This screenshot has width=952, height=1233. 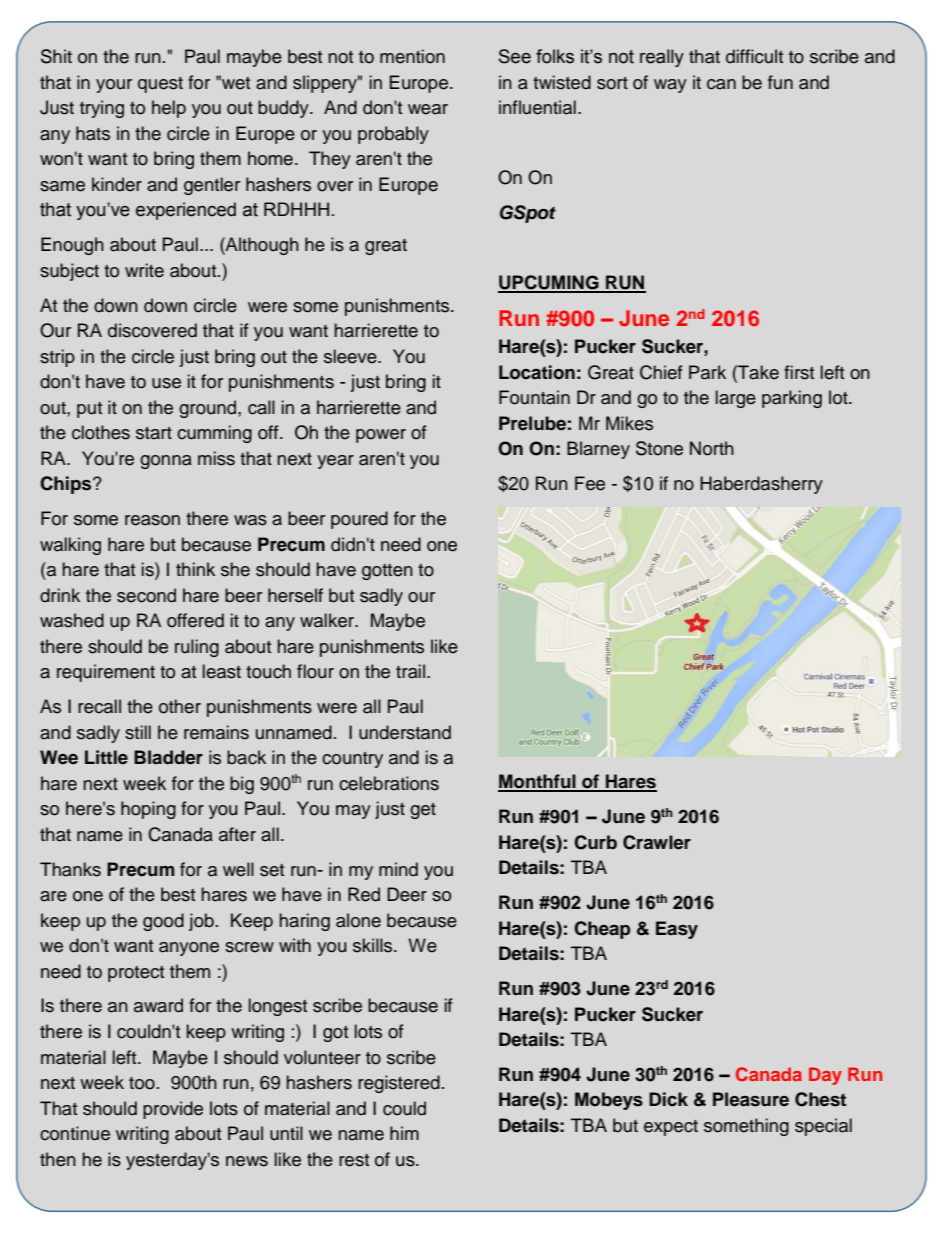 What do you see at coordinates (780, 82) in the screenshot?
I see `fun` at bounding box center [780, 82].
